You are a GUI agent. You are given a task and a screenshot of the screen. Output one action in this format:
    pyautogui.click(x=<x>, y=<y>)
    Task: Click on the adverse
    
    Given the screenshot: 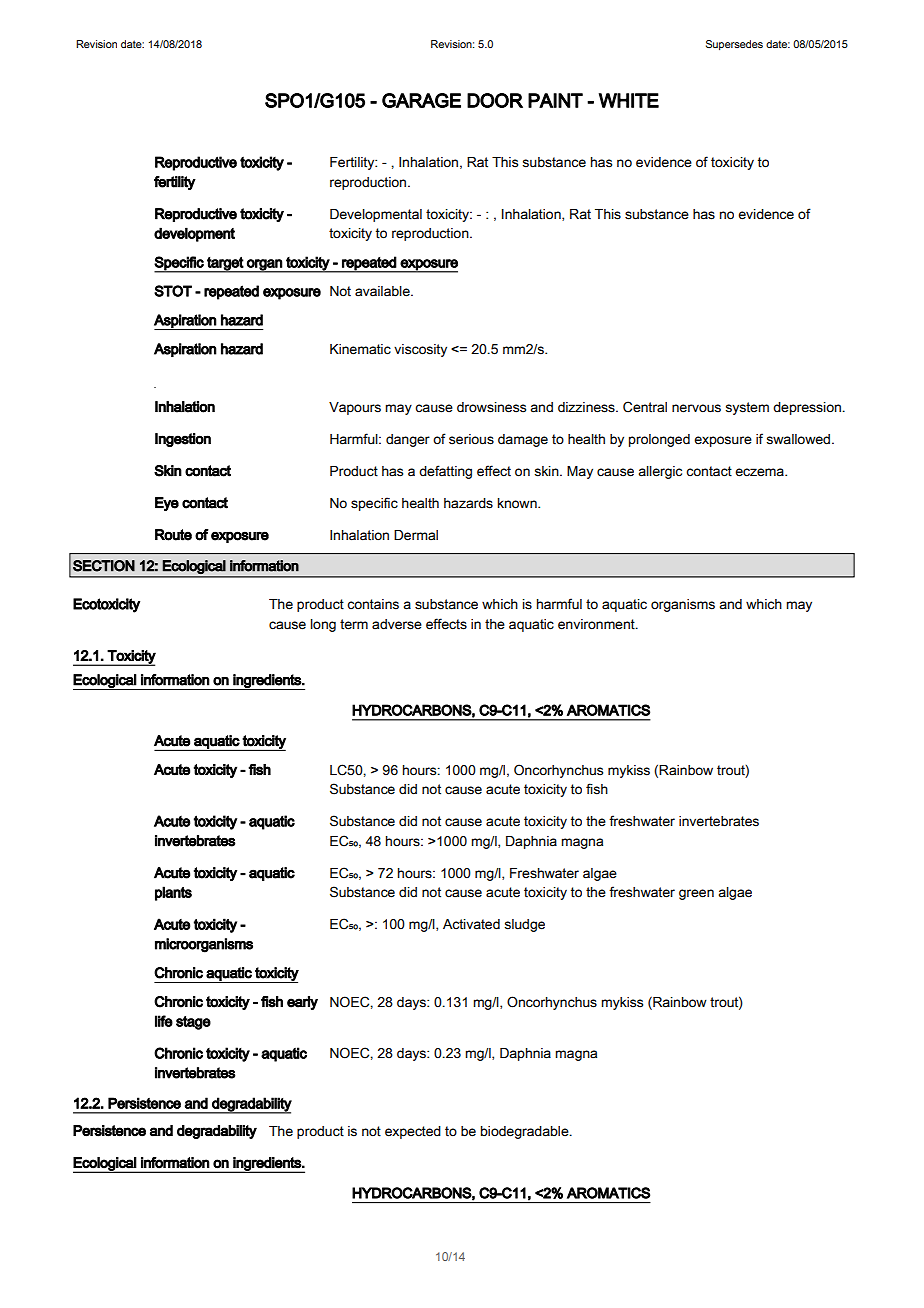 What is the action you would take?
    pyautogui.click(x=397, y=624)
